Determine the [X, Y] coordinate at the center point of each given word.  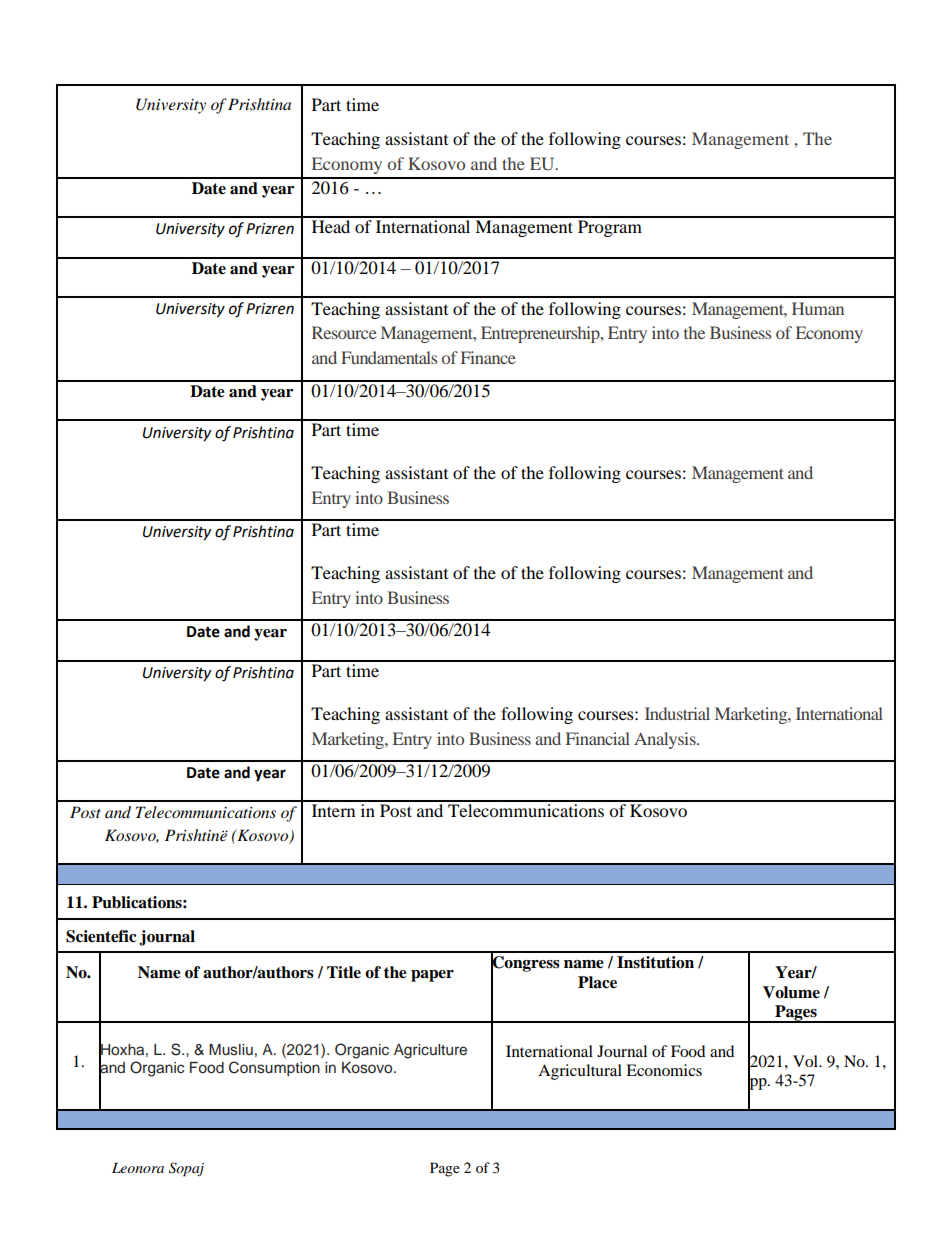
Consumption [274, 1068]
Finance [488, 357]
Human [818, 308]
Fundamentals [389, 357]
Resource [344, 332]
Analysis [666, 740]
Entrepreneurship [541, 334]
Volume [791, 992]
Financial [598, 738]
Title [344, 972]
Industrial [677, 713]
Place [597, 982]
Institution [655, 962]
